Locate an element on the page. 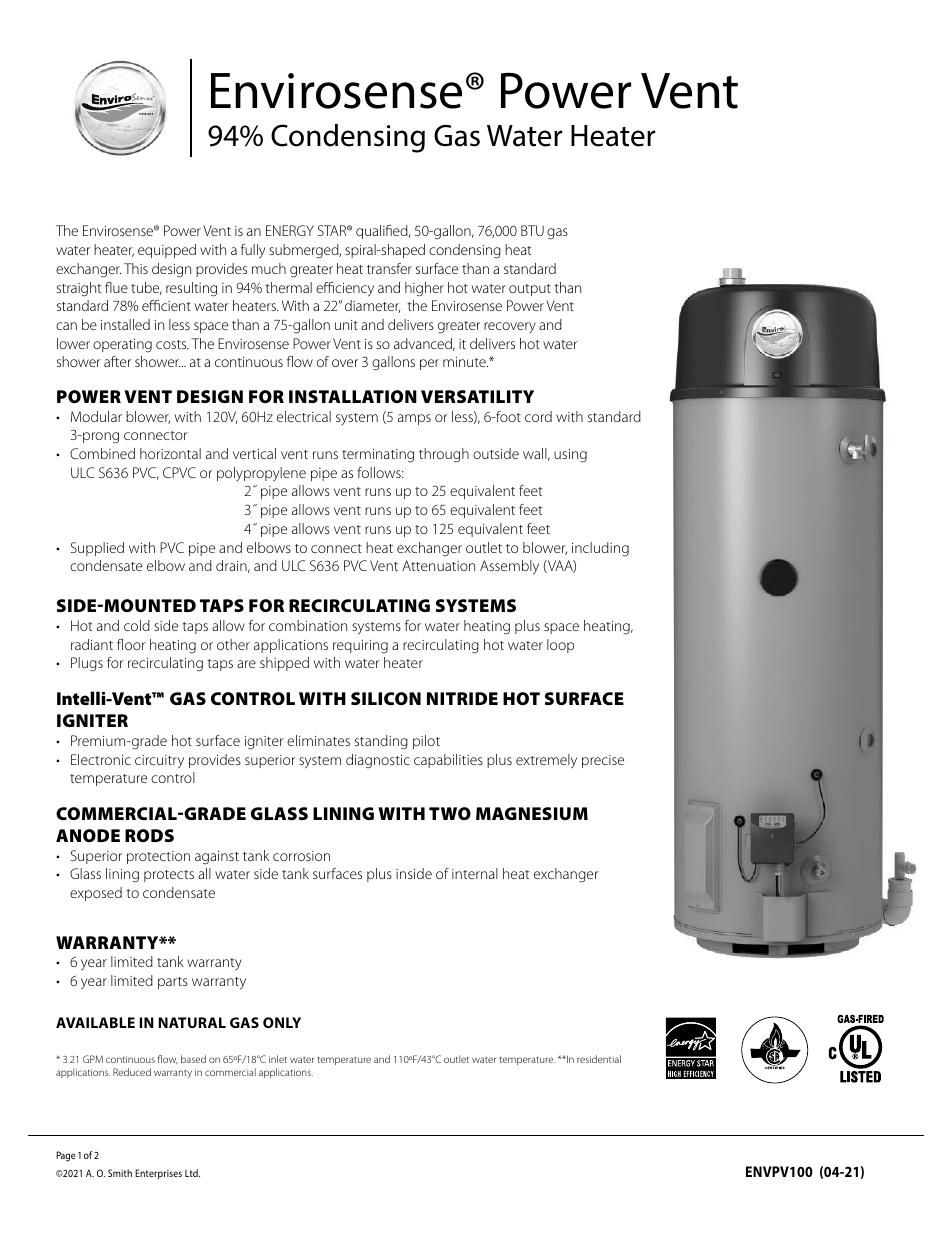 The height and width of the document is (1233, 952). eliminates is located at coordinates (318, 740).
